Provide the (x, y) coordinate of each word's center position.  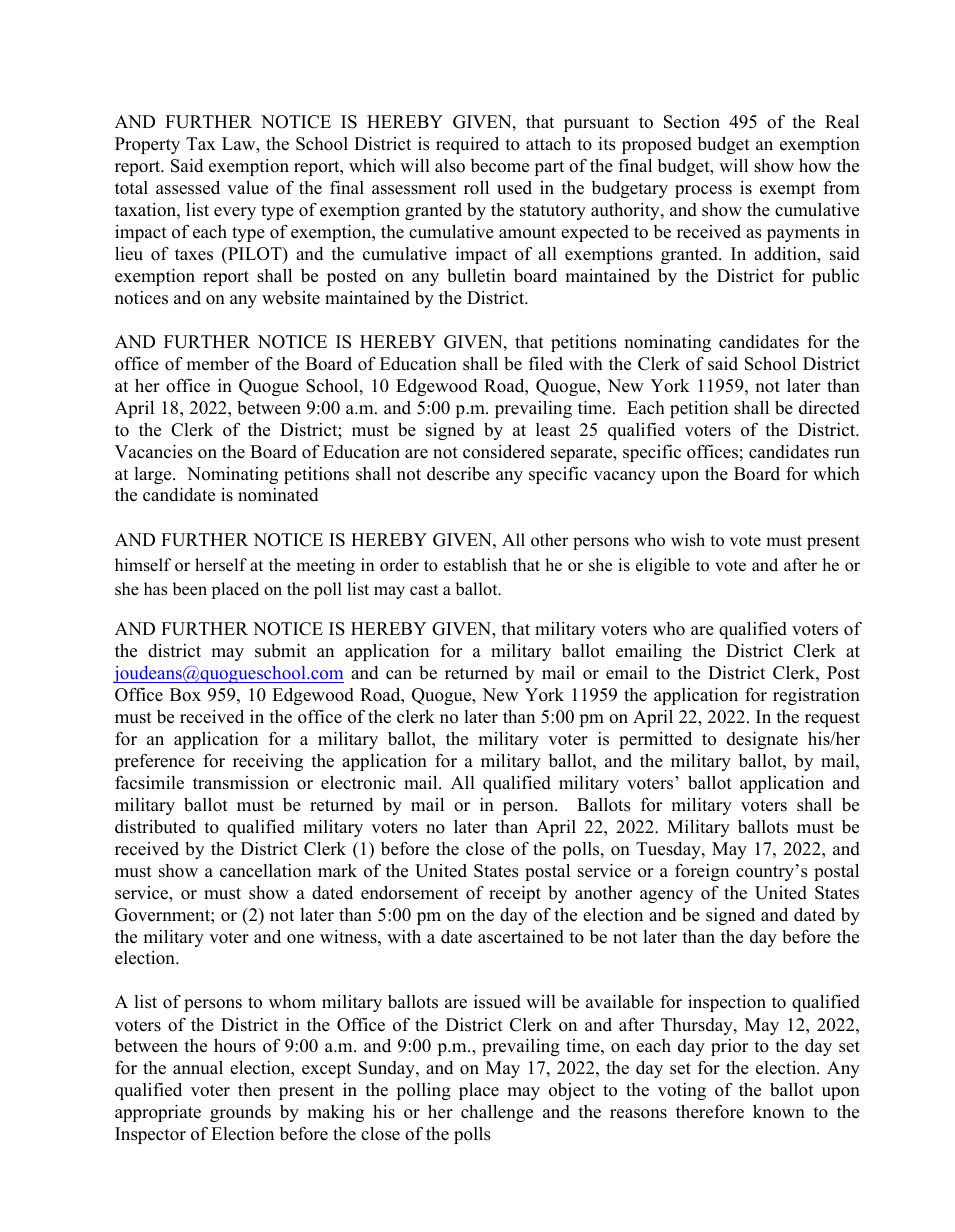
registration (816, 696)
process (703, 191)
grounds (240, 1113)
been (189, 589)
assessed (188, 188)
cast (424, 590)
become (500, 166)
